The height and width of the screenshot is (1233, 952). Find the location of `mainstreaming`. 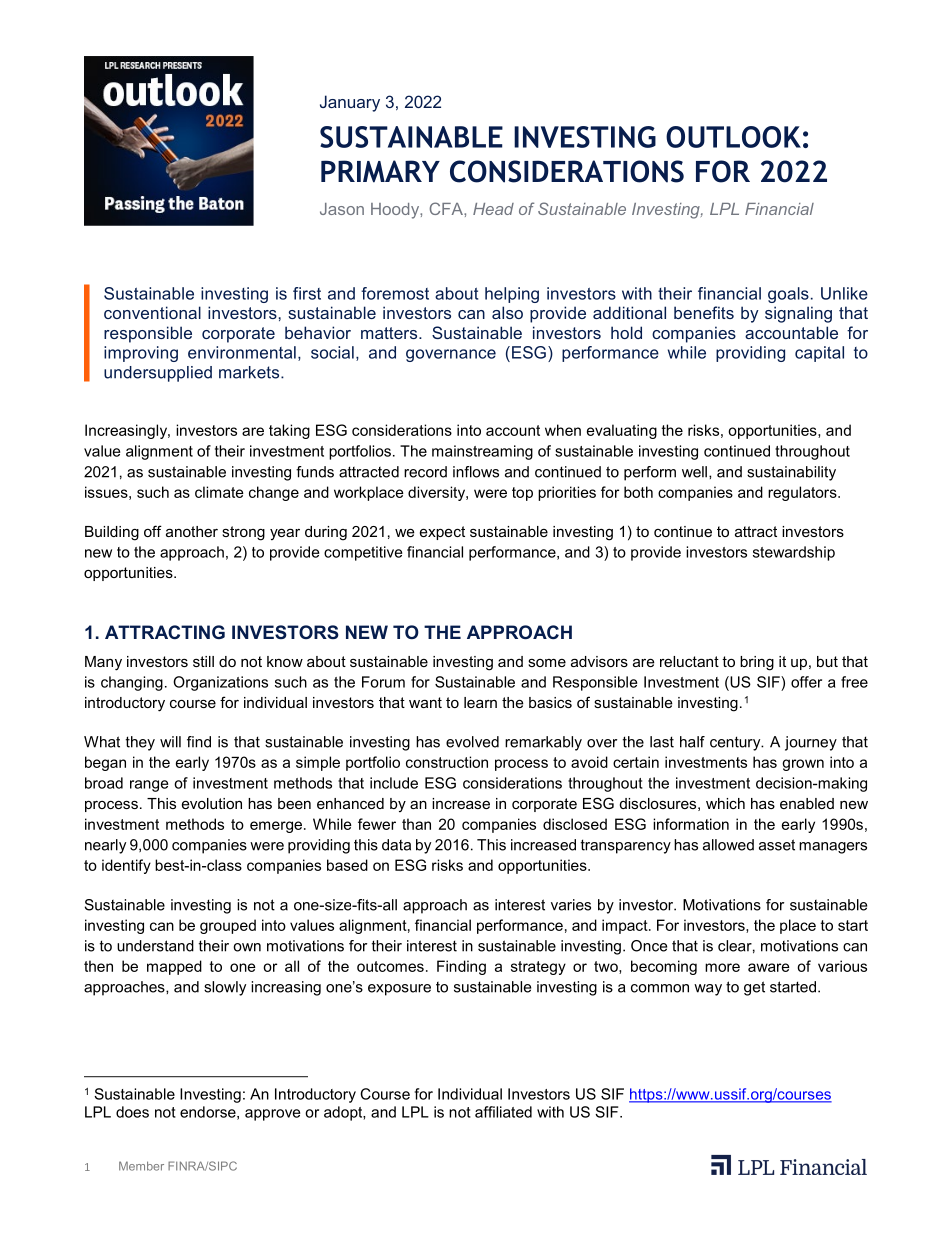

mainstreaming is located at coordinates (482, 452).
